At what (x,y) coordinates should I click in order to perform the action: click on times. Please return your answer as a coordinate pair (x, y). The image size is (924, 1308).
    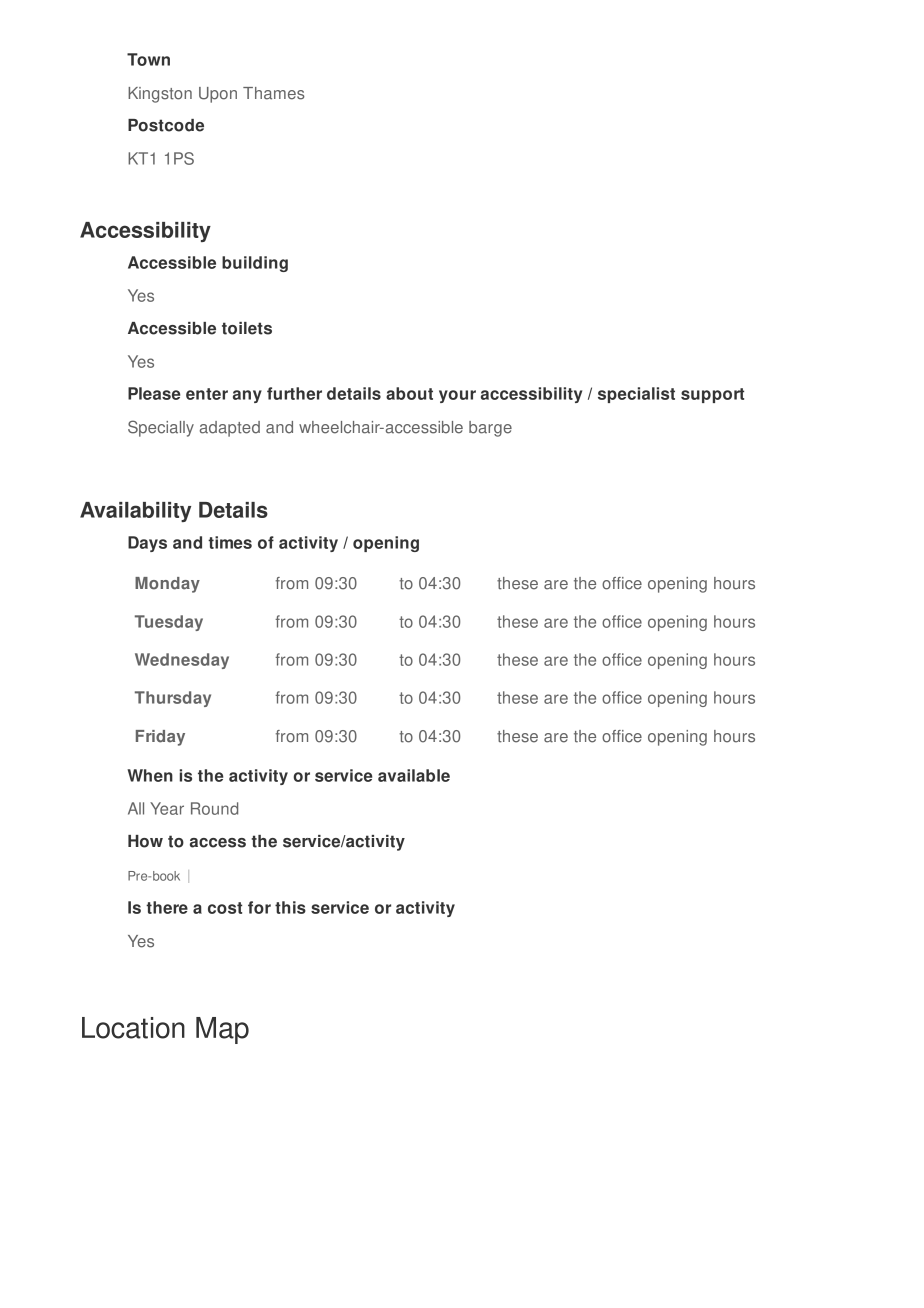
    Looking at the image, I should click on (230, 542).
